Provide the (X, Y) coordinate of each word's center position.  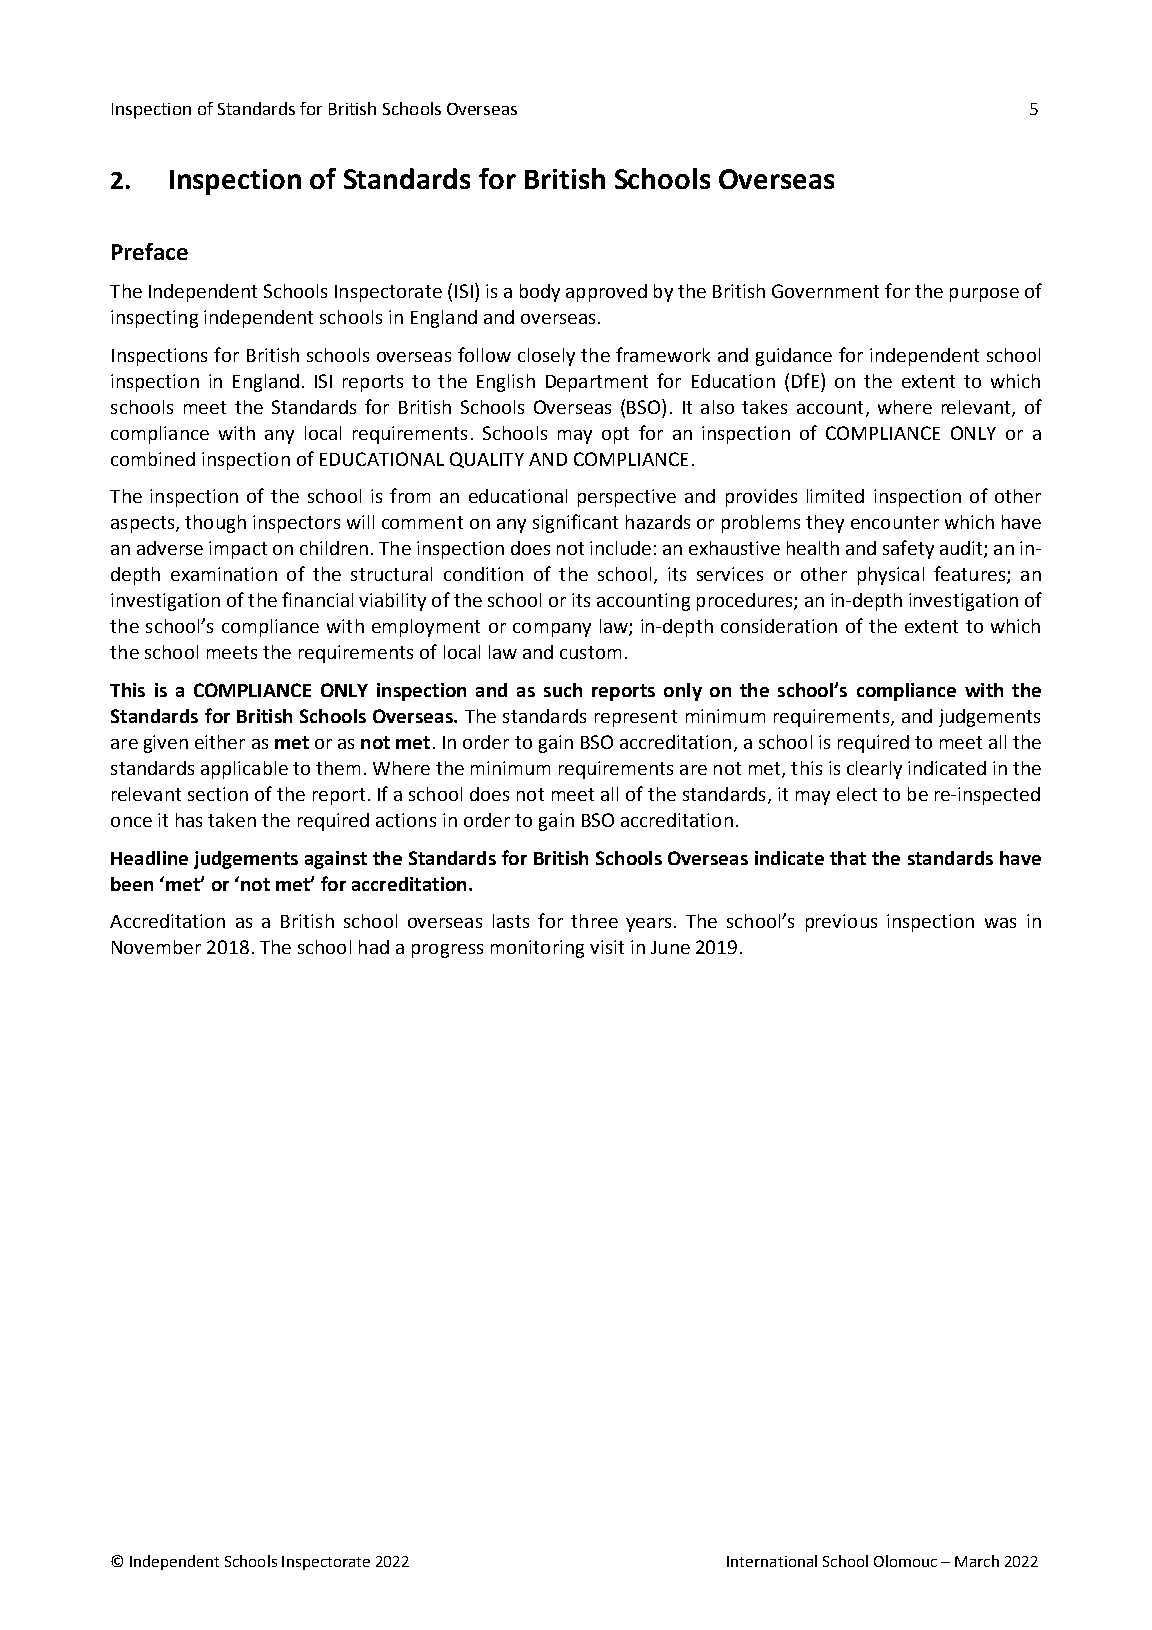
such (563, 690)
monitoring (537, 949)
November (156, 947)
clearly (874, 770)
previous (841, 923)
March (977, 1561)
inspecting (154, 319)
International (772, 1561)
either (220, 742)
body (540, 293)
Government (825, 291)
